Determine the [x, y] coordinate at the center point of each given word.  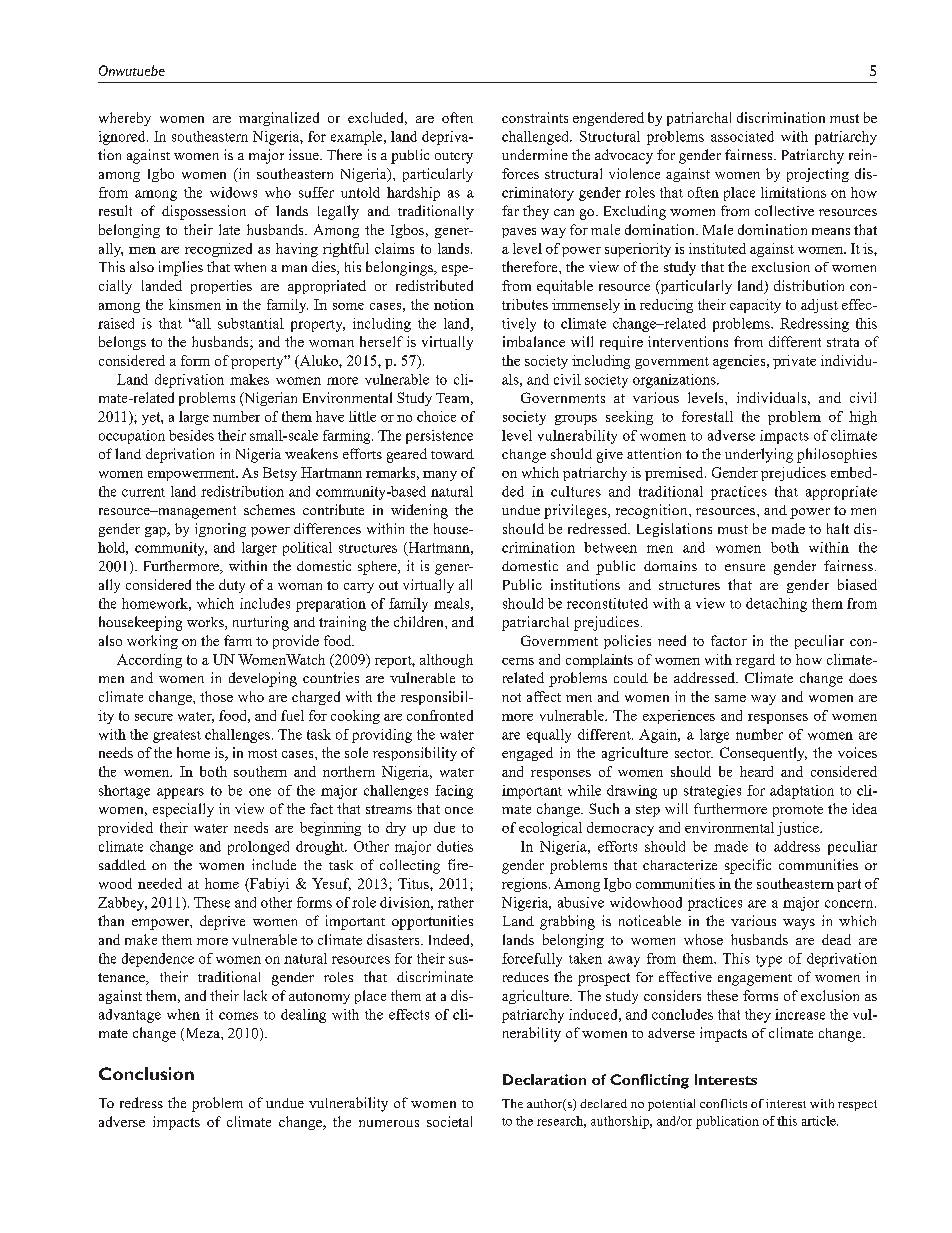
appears [180, 793]
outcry [454, 158]
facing [454, 792]
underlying [759, 455]
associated [742, 136]
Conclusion [146, 1073]
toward [452, 454]
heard [756, 771]
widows [233, 192]
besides [191, 435]
